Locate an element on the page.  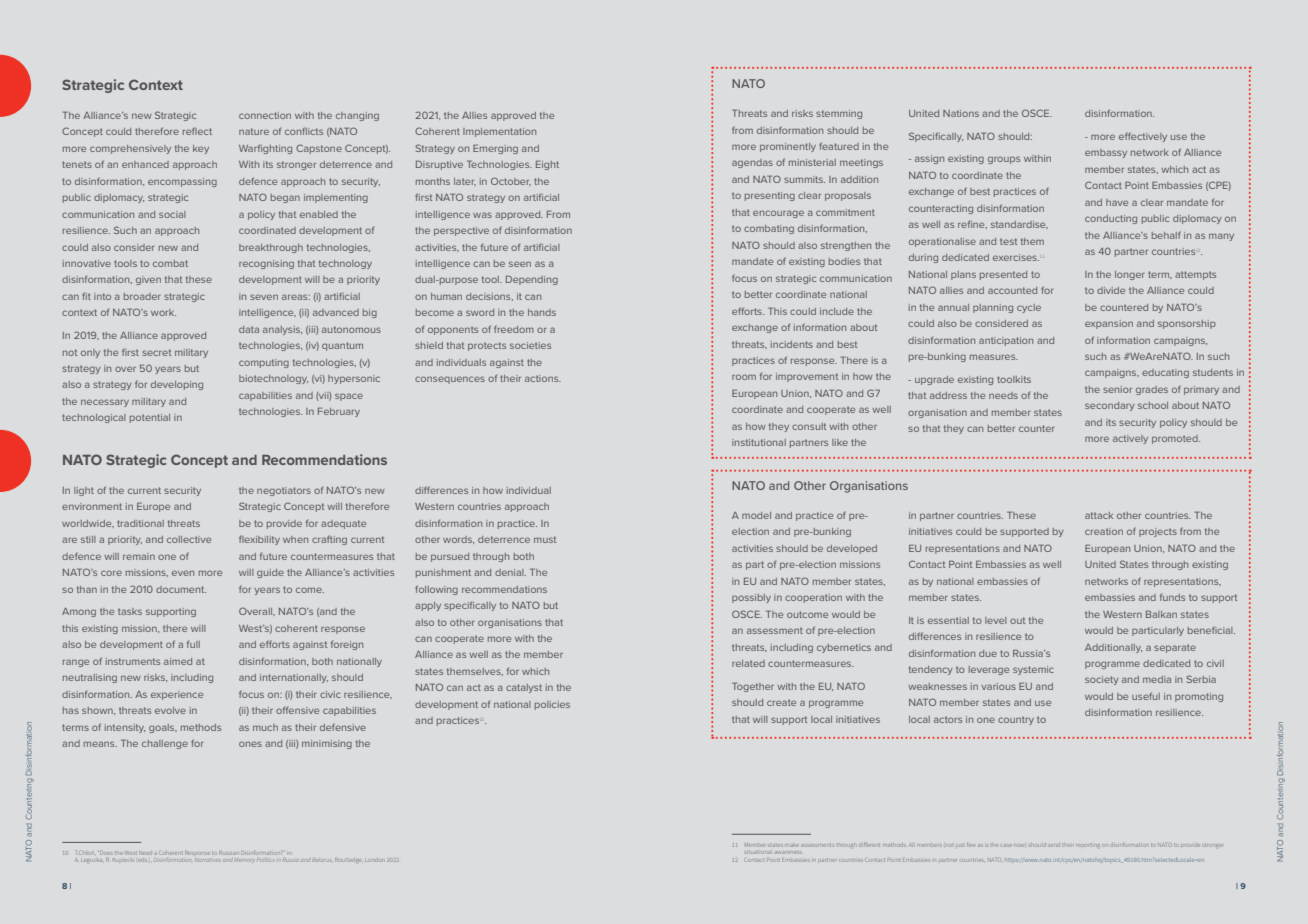
data is located at coordinates (249, 329).
